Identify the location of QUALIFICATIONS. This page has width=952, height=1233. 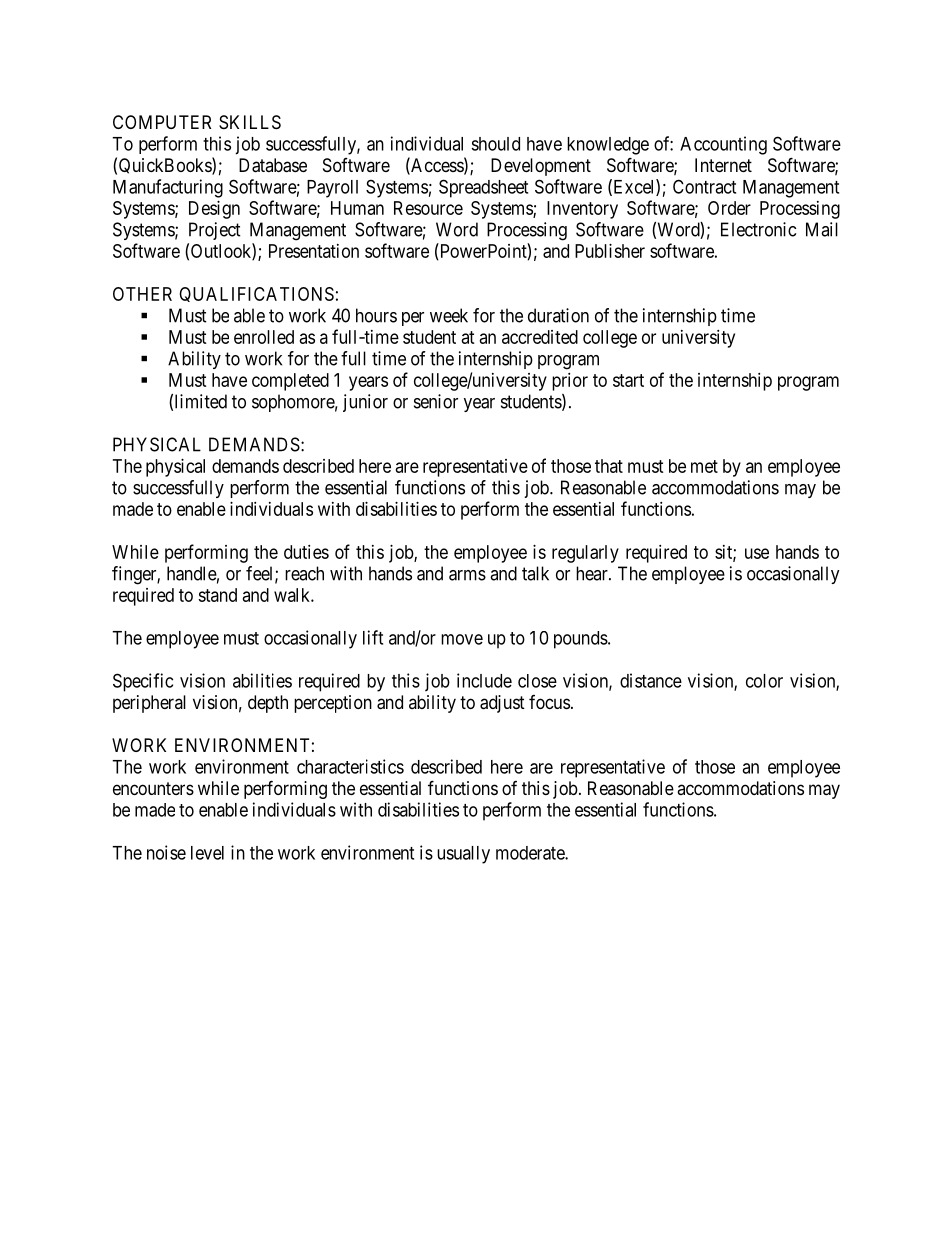
(256, 294).
